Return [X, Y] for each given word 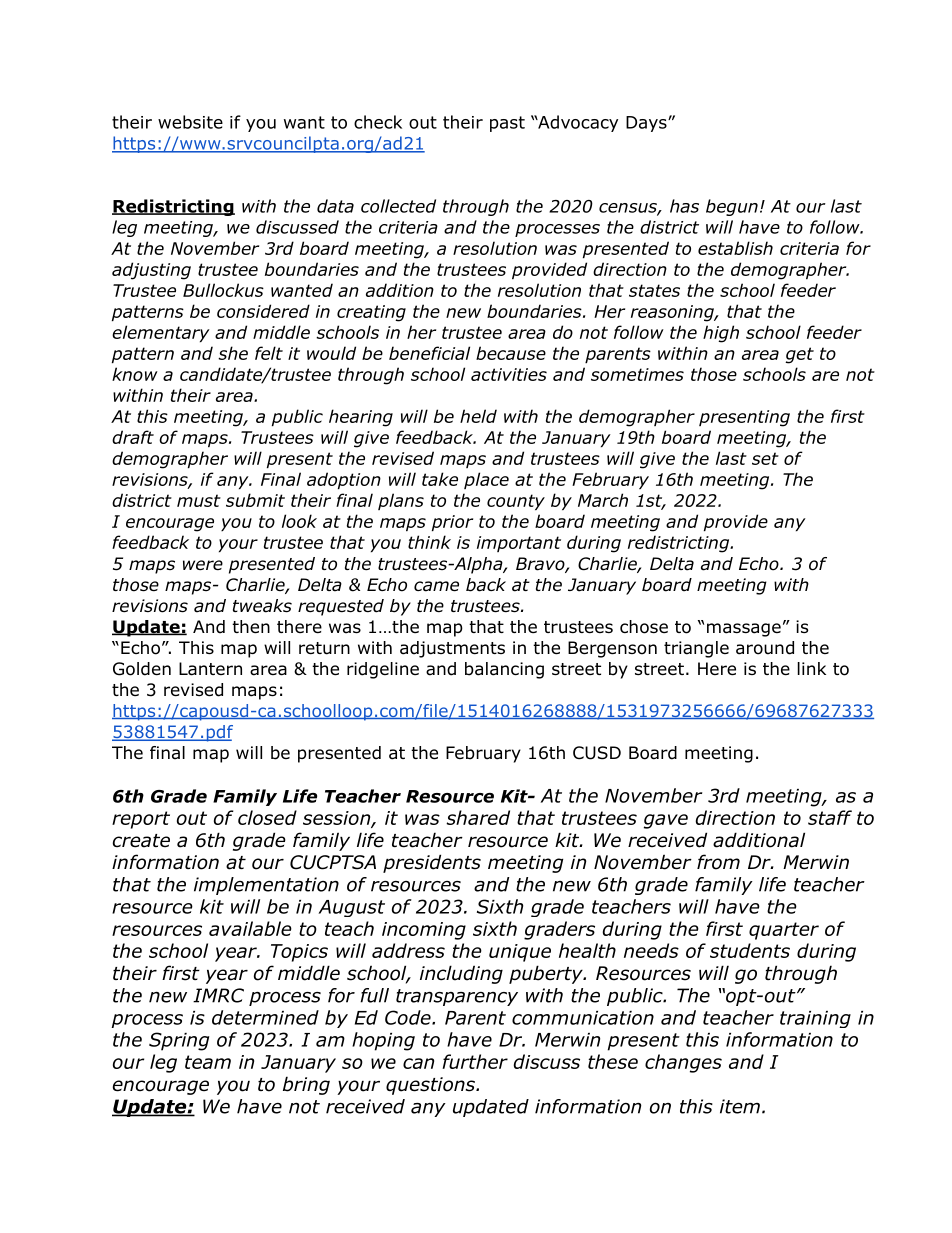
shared [478, 817]
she [233, 353]
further [475, 1061]
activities [509, 374]
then [251, 627]
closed [267, 817]
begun [732, 207]
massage [744, 630]
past [507, 124]
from [718, 862]
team [208, 1062]
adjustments [452, 649]
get [799, 355]
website [190, 122]
